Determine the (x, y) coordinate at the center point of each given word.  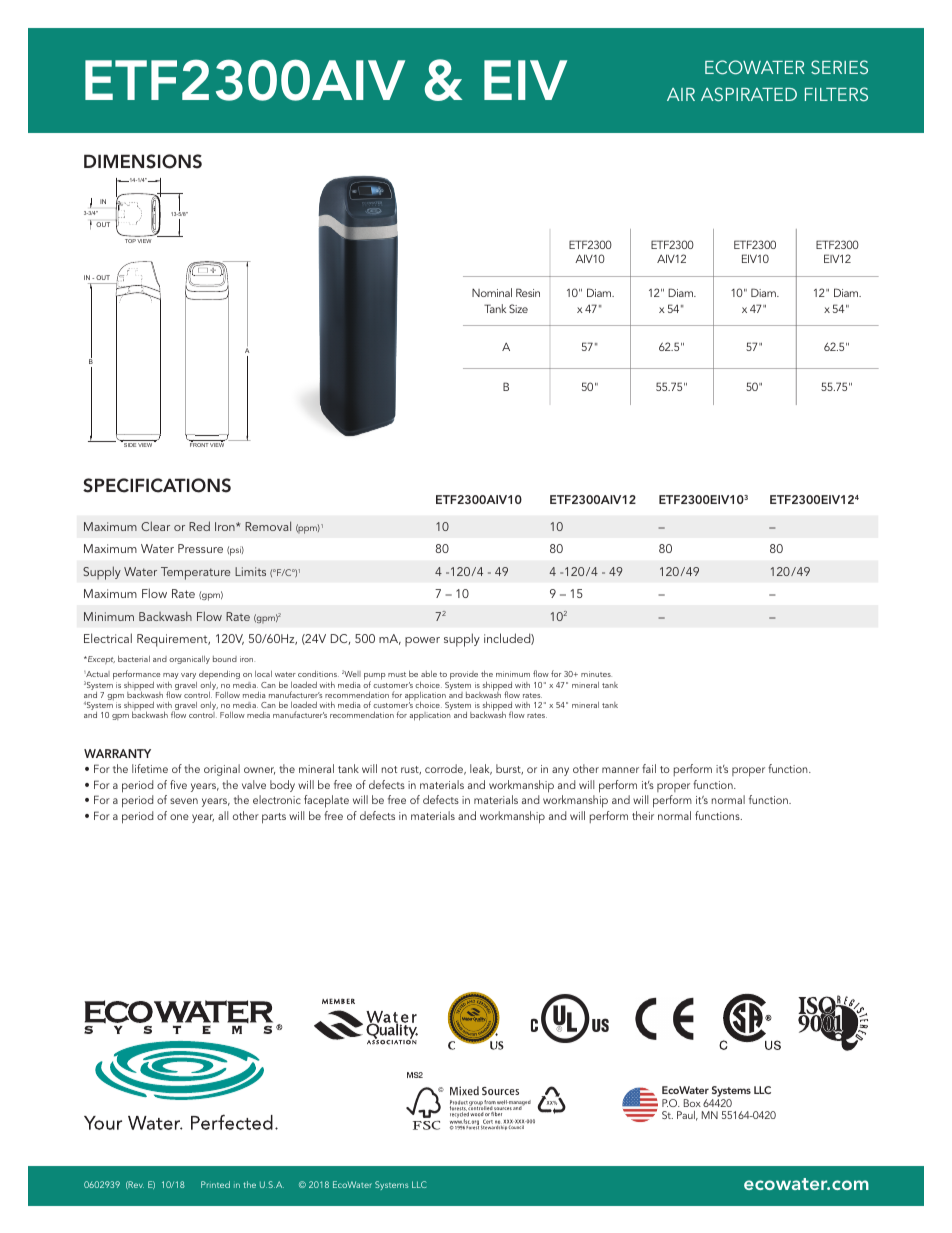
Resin (528, 292)
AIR (681, 94)
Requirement (173, 640)
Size (518, 308)
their (643, 815)
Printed (215, 1184)
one (179, 817)
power (422, 642)
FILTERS (836, 94)
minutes (596, 674)
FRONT (199, 444)
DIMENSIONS (143, 161)
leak (481, 769)
